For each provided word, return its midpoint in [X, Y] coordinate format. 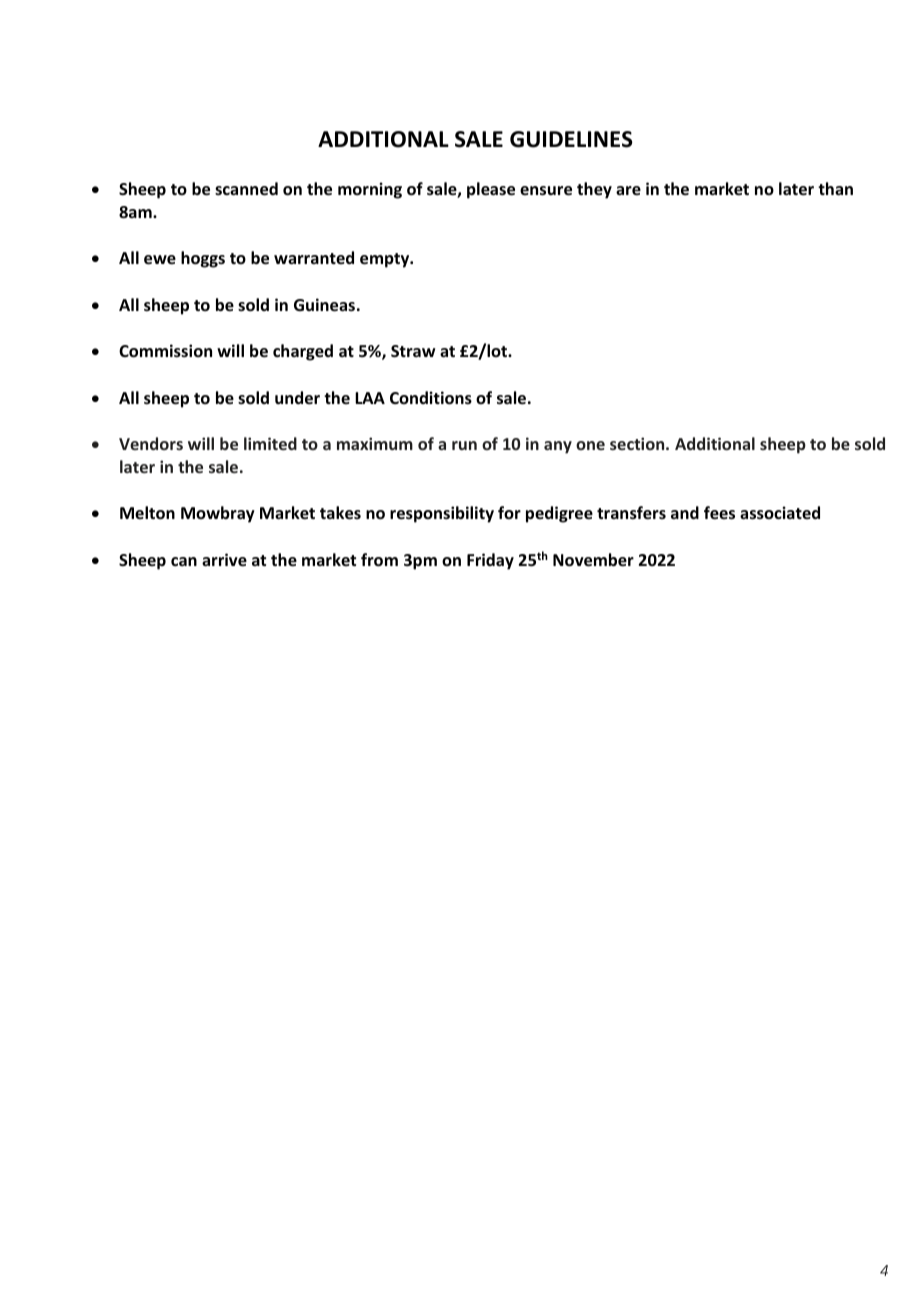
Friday [490, 561]
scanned [246, 189]
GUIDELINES [571, 139]
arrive [224, 560]
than [835, 188]
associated [780, 513]
